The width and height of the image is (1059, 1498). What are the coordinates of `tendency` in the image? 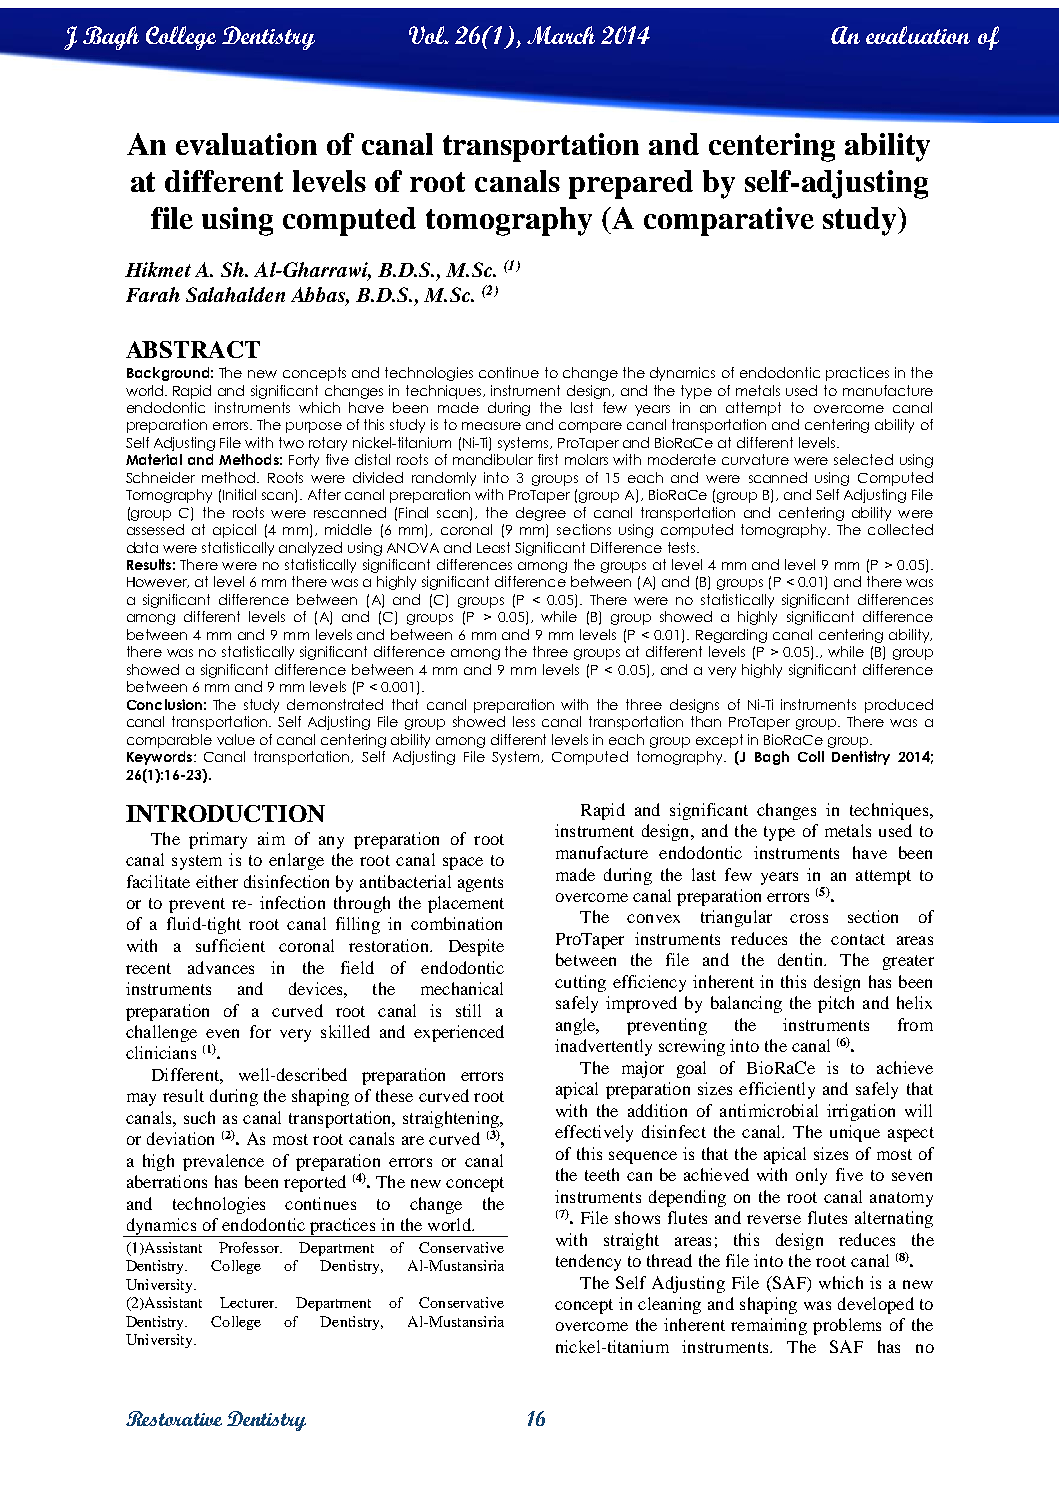 It's located at (588, 1262).
